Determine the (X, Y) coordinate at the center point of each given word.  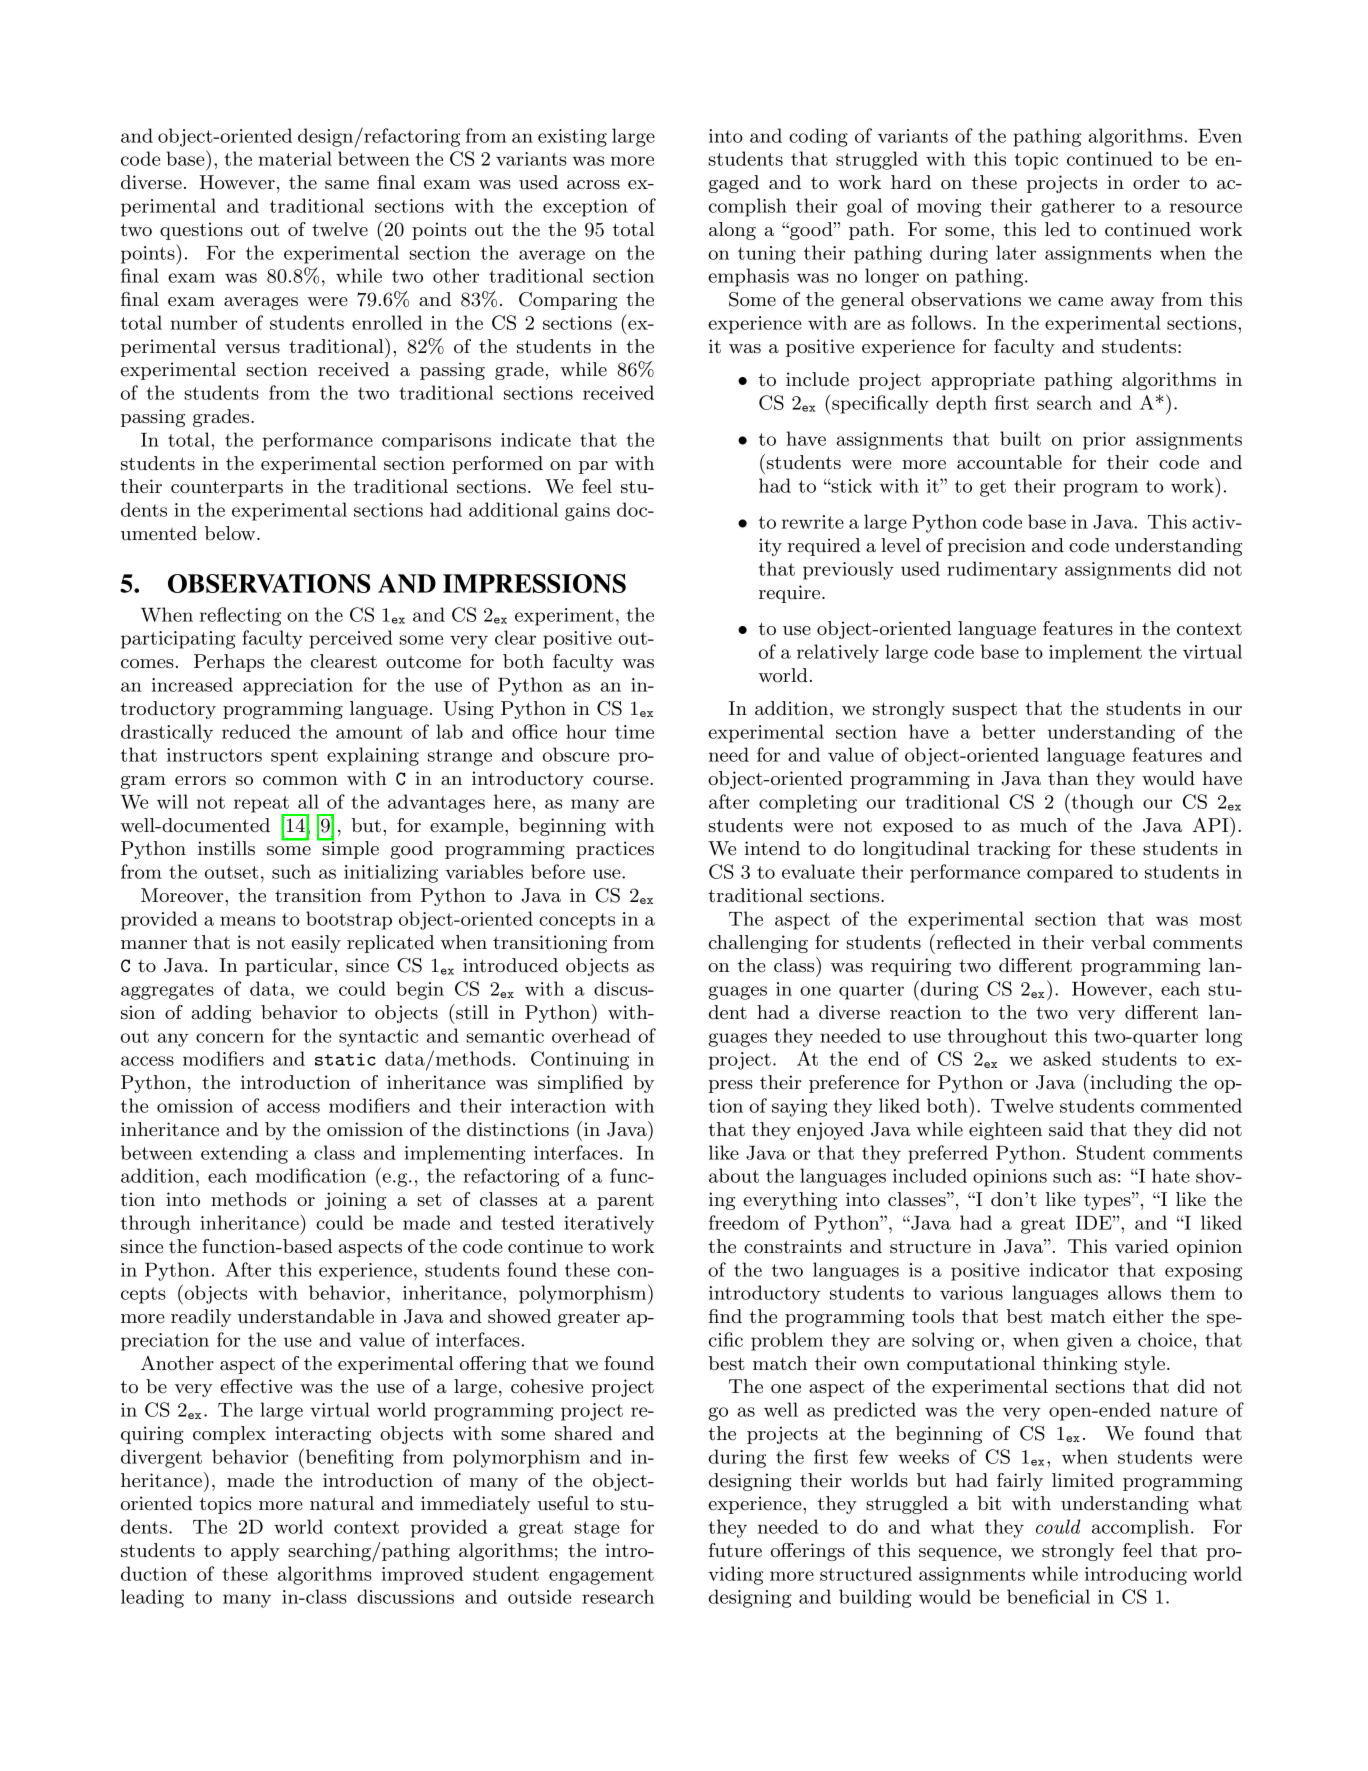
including (1130, 1084)
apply (255, 1552)
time (634, 732)
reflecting (240, 616)
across (593, 185)
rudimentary (1002, 570)
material (295, 158)
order (1156, 182)
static (345, 1059)
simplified (580, 1084)
